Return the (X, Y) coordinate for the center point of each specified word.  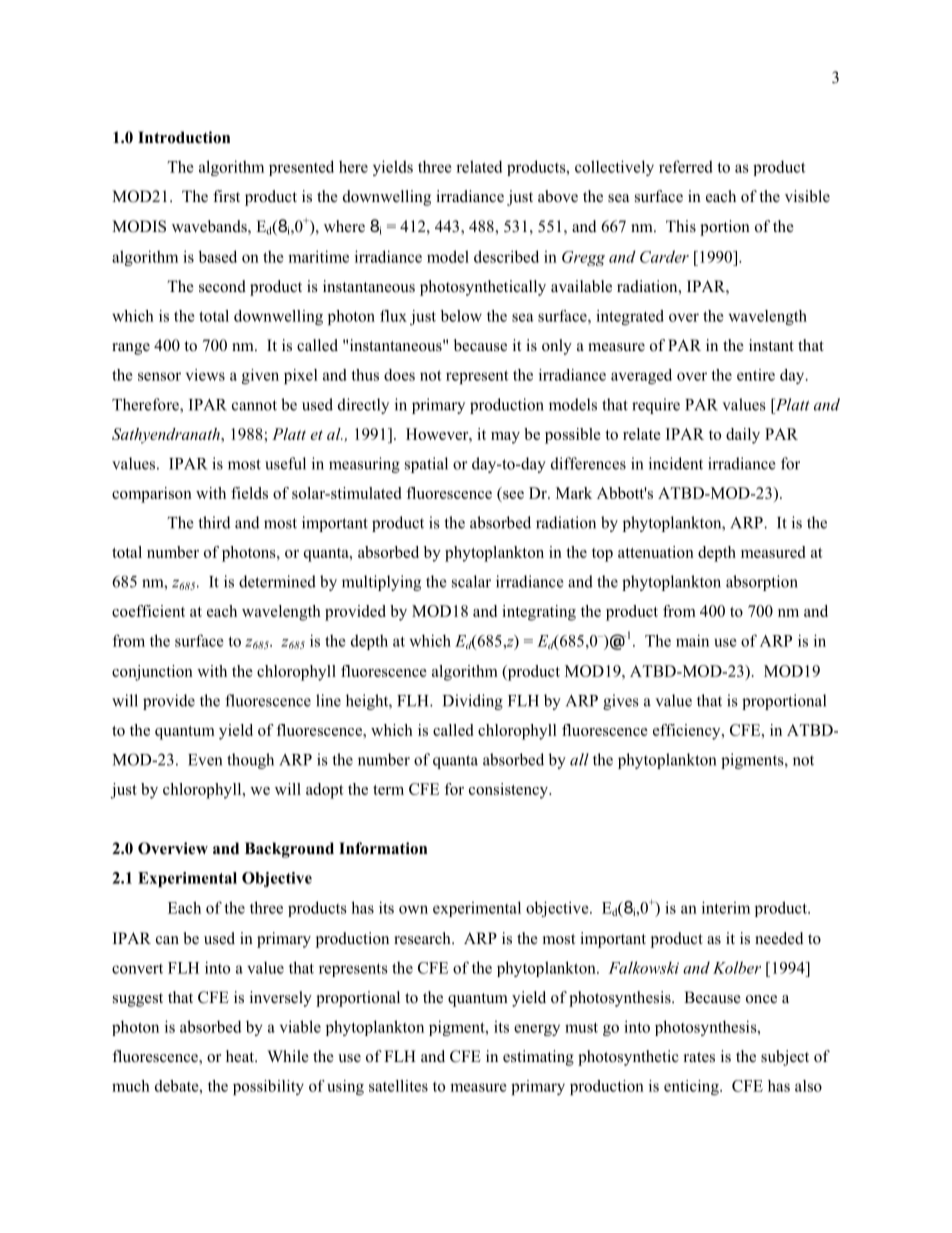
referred (686, 166)
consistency (509, 791)
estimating (538, 1058)
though (250, 761)
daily (743, 436)
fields (249, 493)
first (226, 196)
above (558, 196)
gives (621, 702)
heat (241, 1056)
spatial (426, 465)
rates (699, 1057)
